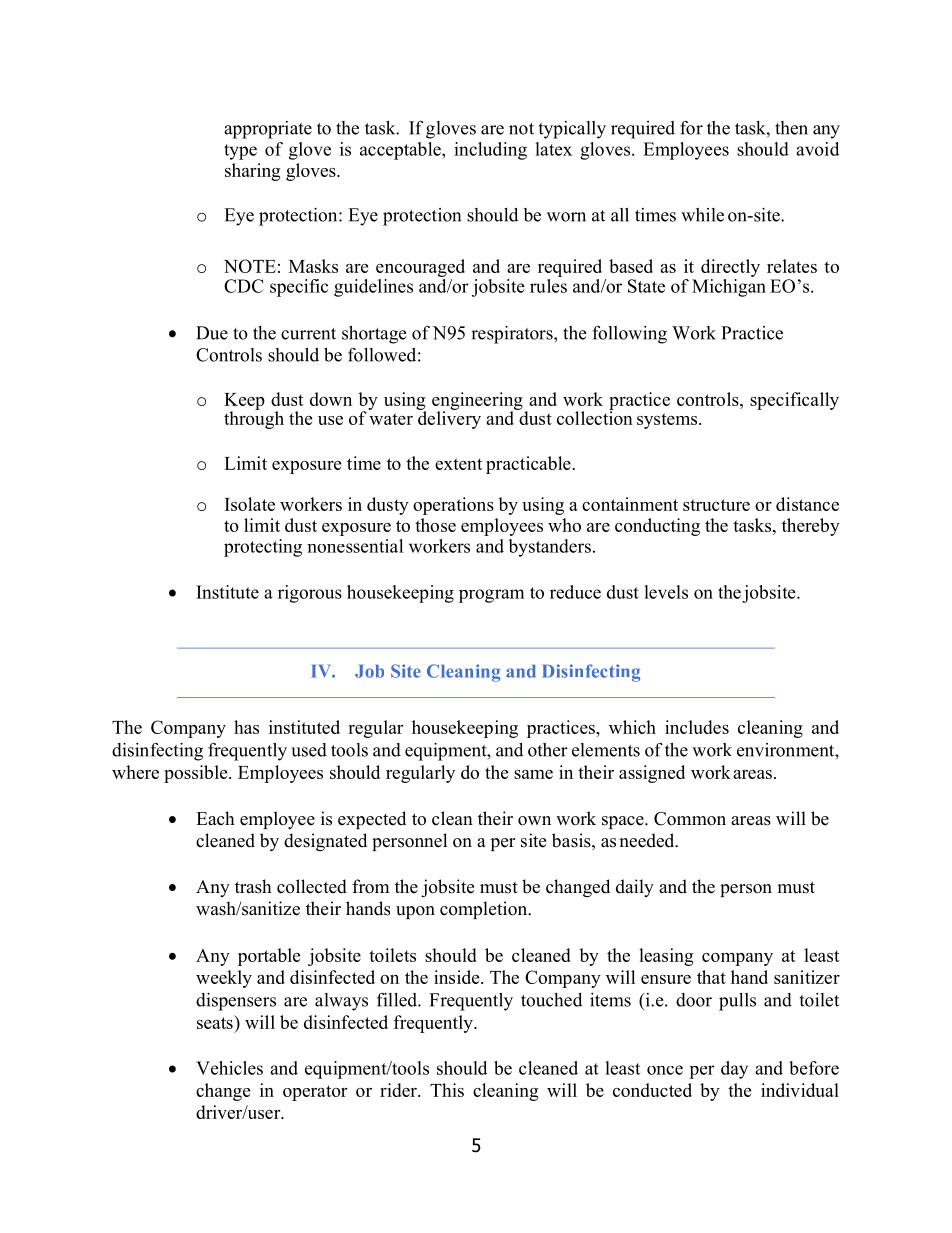 The width and height of the image is (952, 1233). I want to click on Vehicles, so click(229, 1068).
